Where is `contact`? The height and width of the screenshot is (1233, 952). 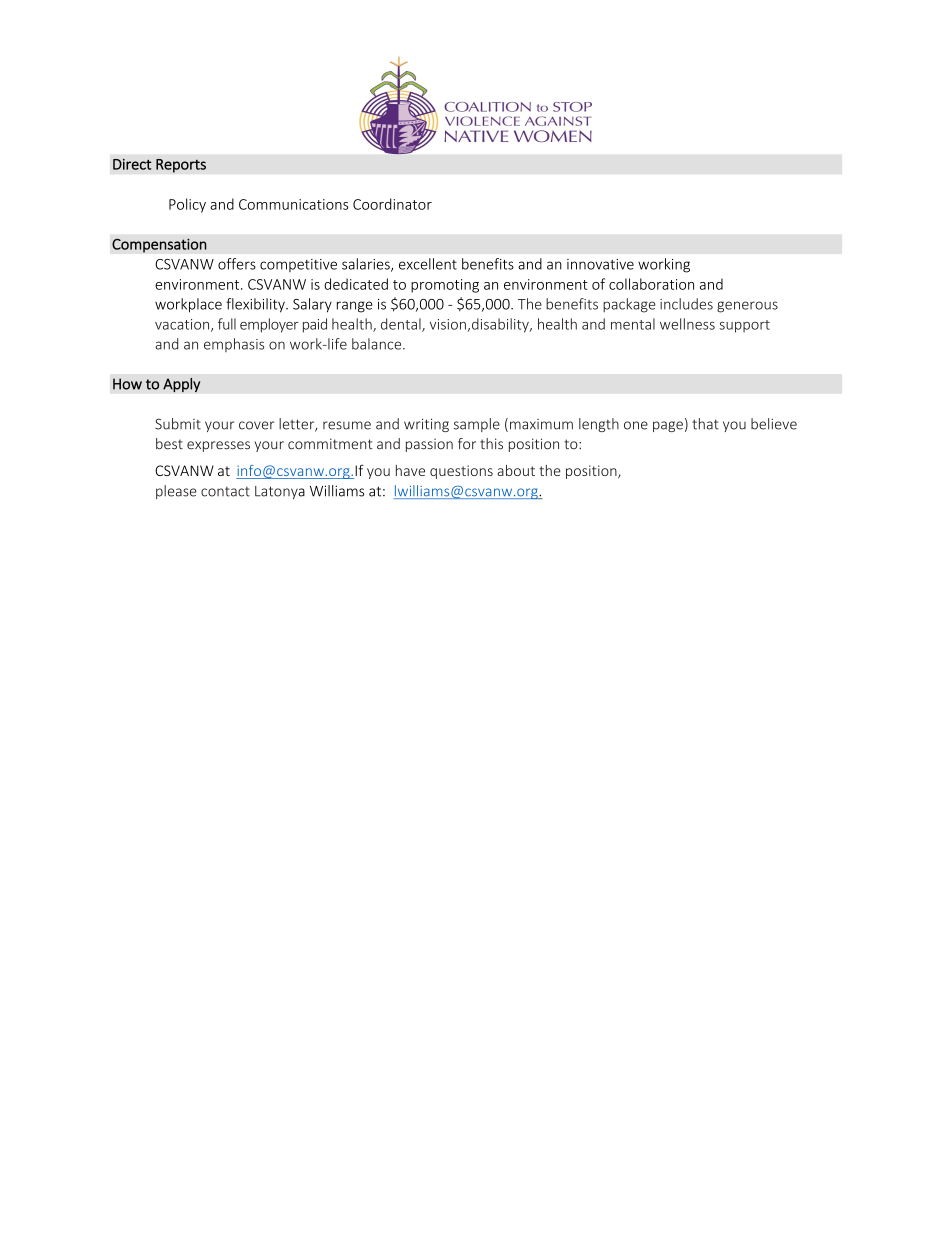
contact is located at coordinates (225, 492).
